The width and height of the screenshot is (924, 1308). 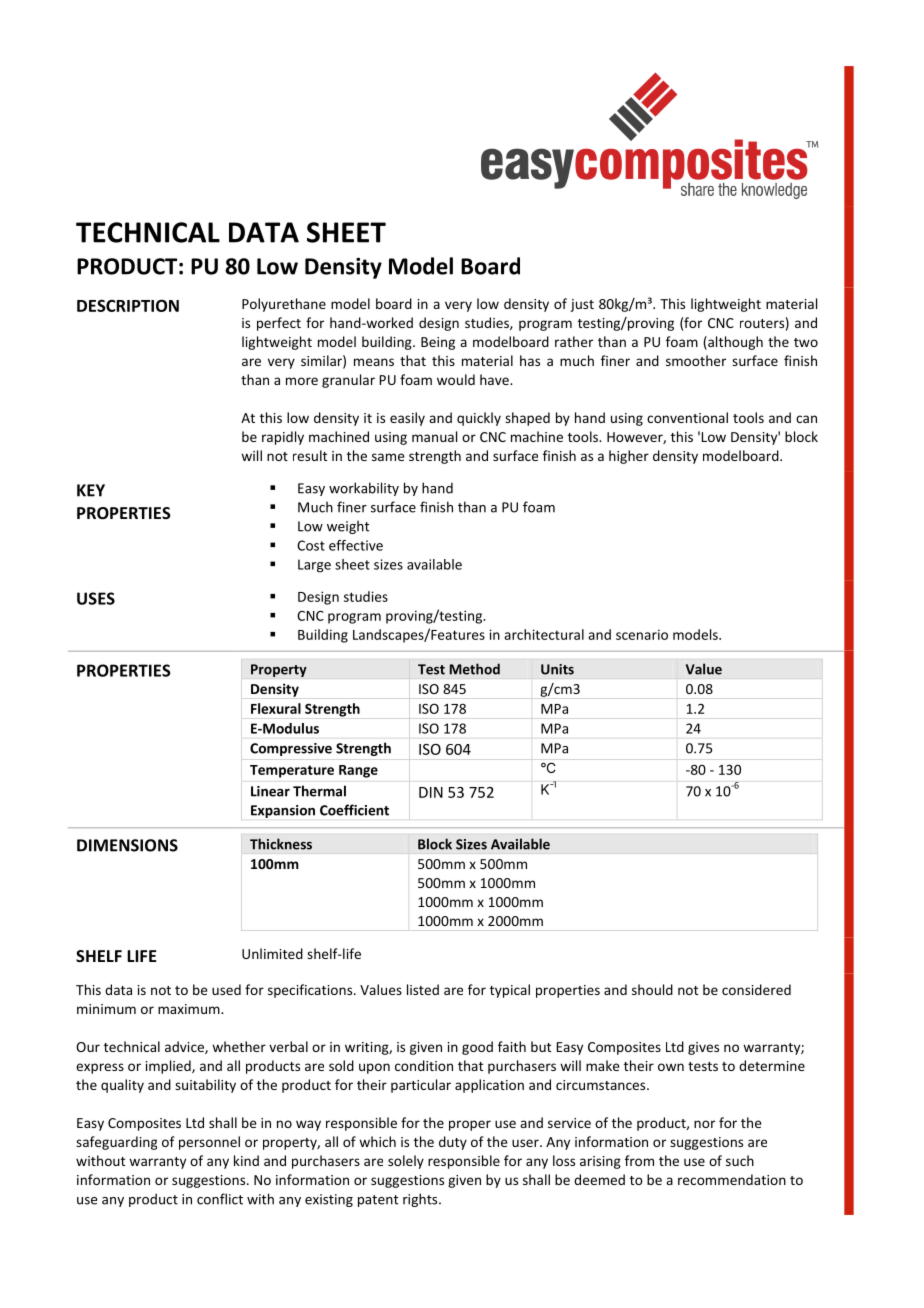 What do you see at coordinates (220, 1199) in the screenshot?
I see `conflict` at bounding box center [220, 1199].
